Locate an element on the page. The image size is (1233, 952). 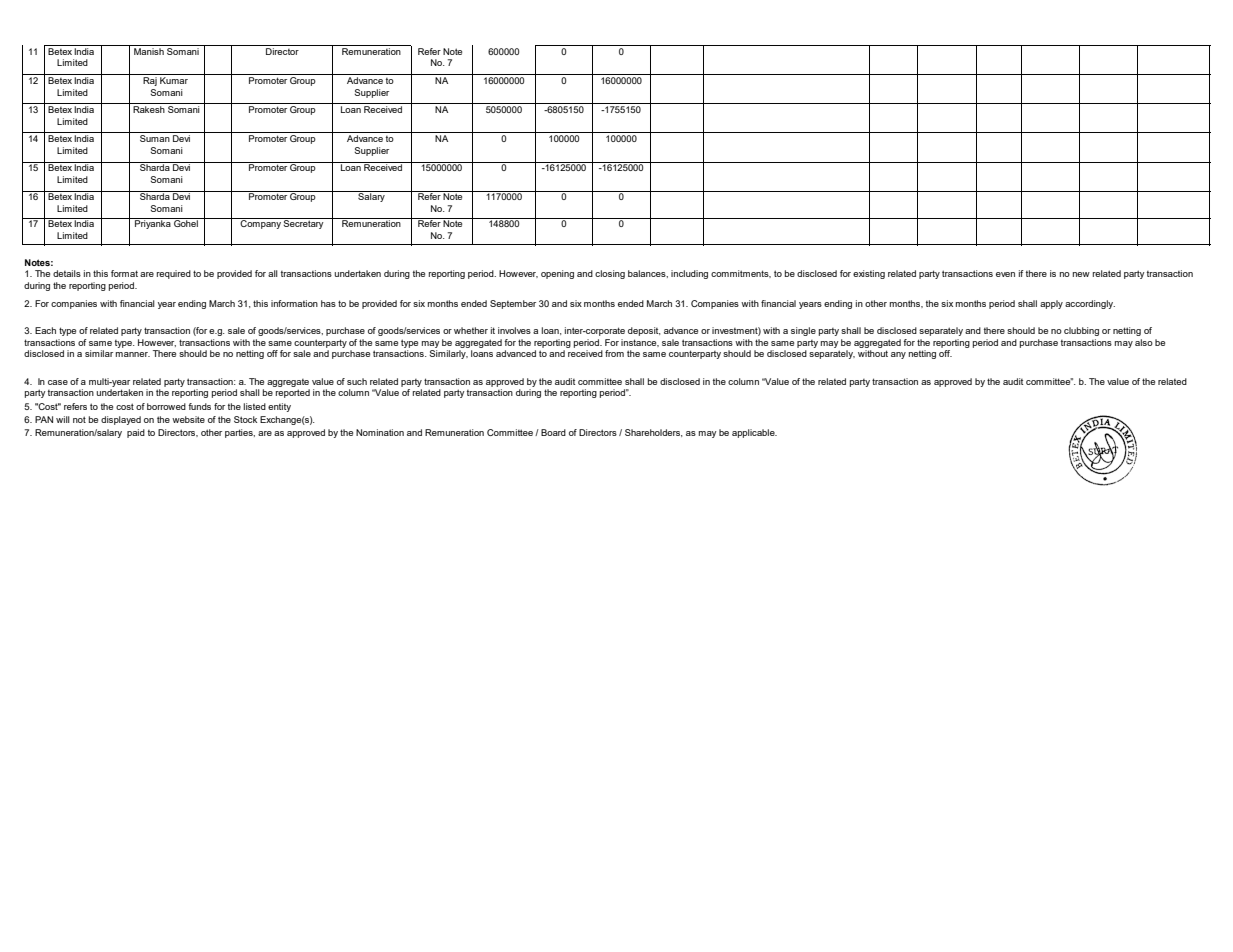
Priyanka is located at coordinates (153, 223).
